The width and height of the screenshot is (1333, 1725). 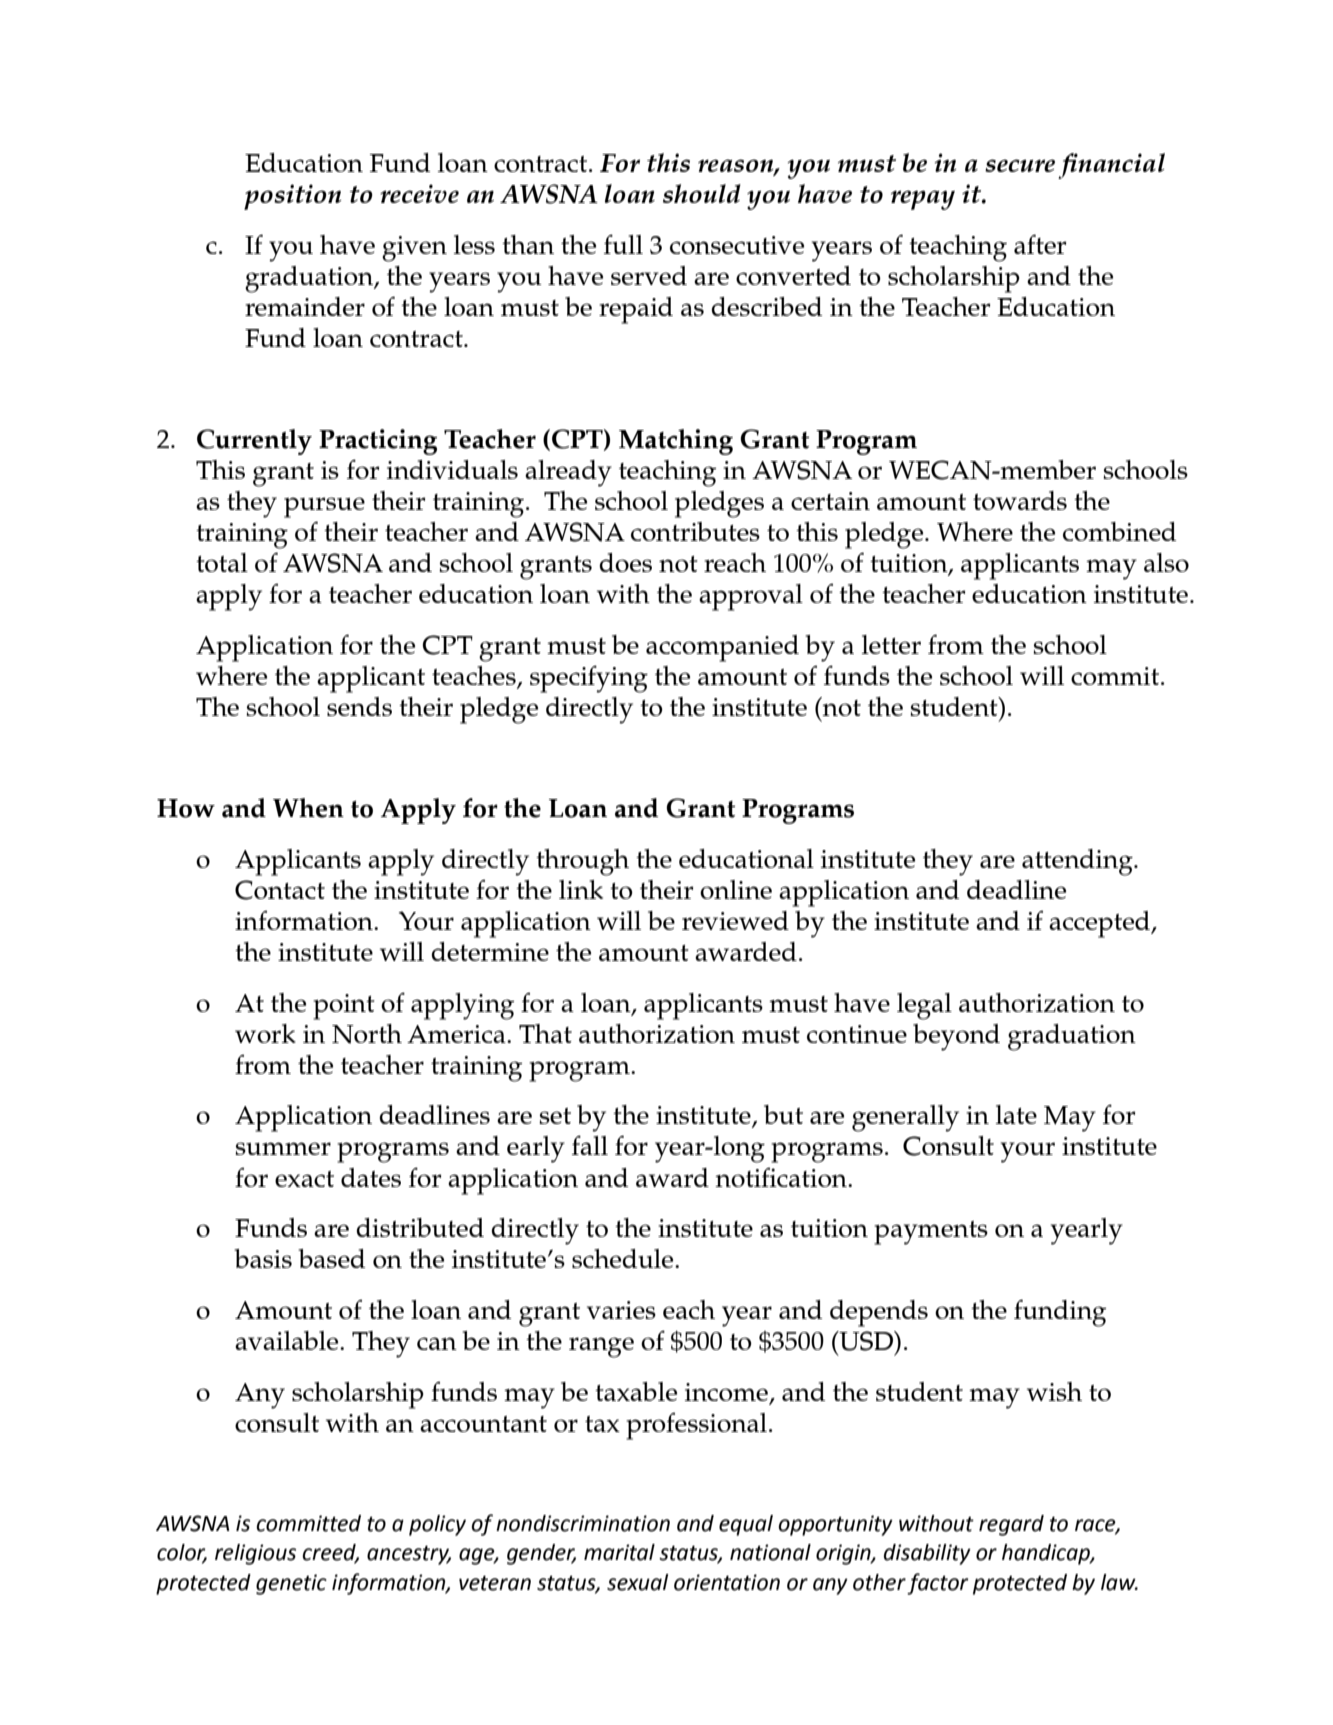 I want to click on late, so click(x=1016, y=1114).
